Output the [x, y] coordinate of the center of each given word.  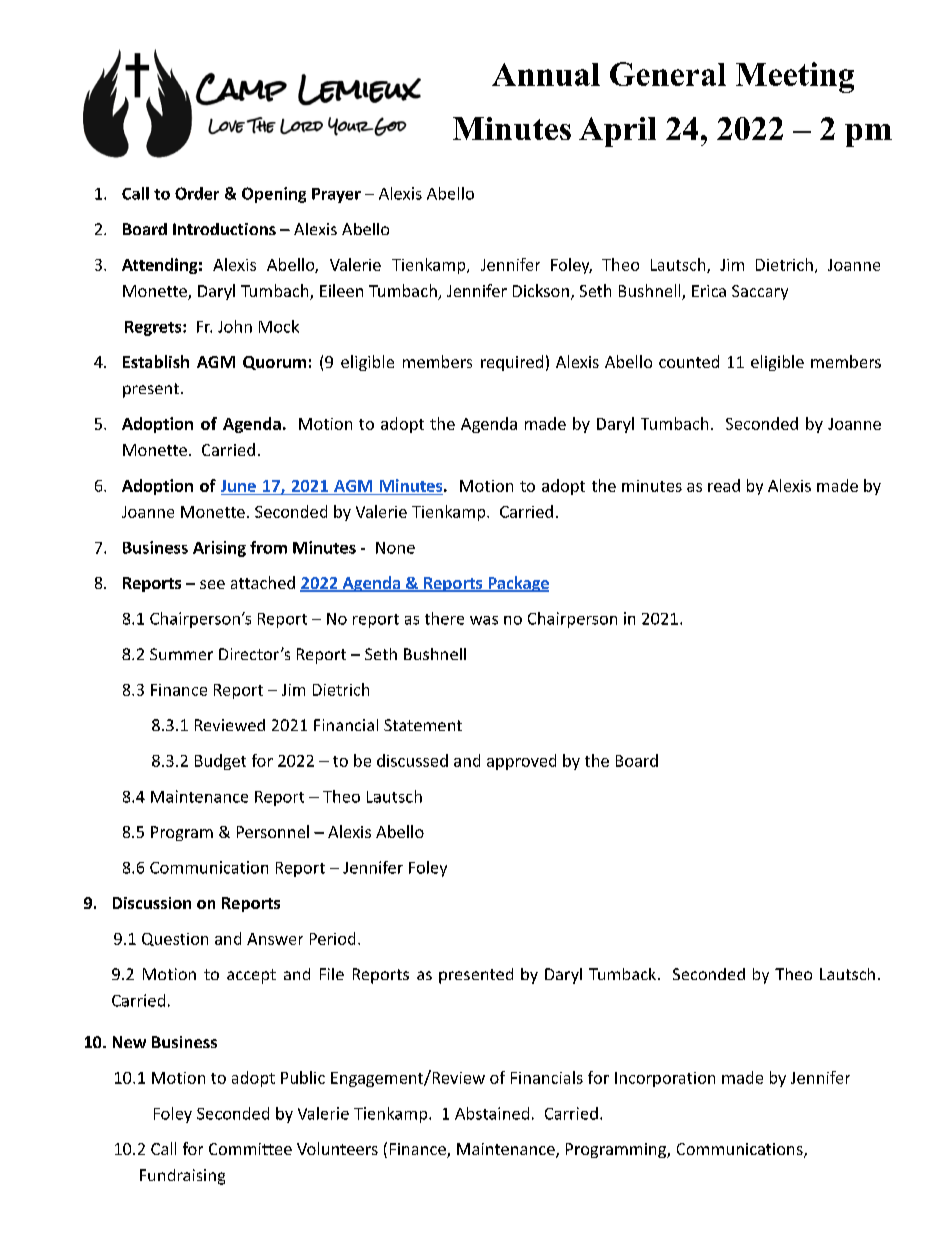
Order [197, 193]
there [444, 618]
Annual [546, 74]
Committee [250, 1149]
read [724, 485]
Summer [181, 654]
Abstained [492, 1113]
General [668, 74]
